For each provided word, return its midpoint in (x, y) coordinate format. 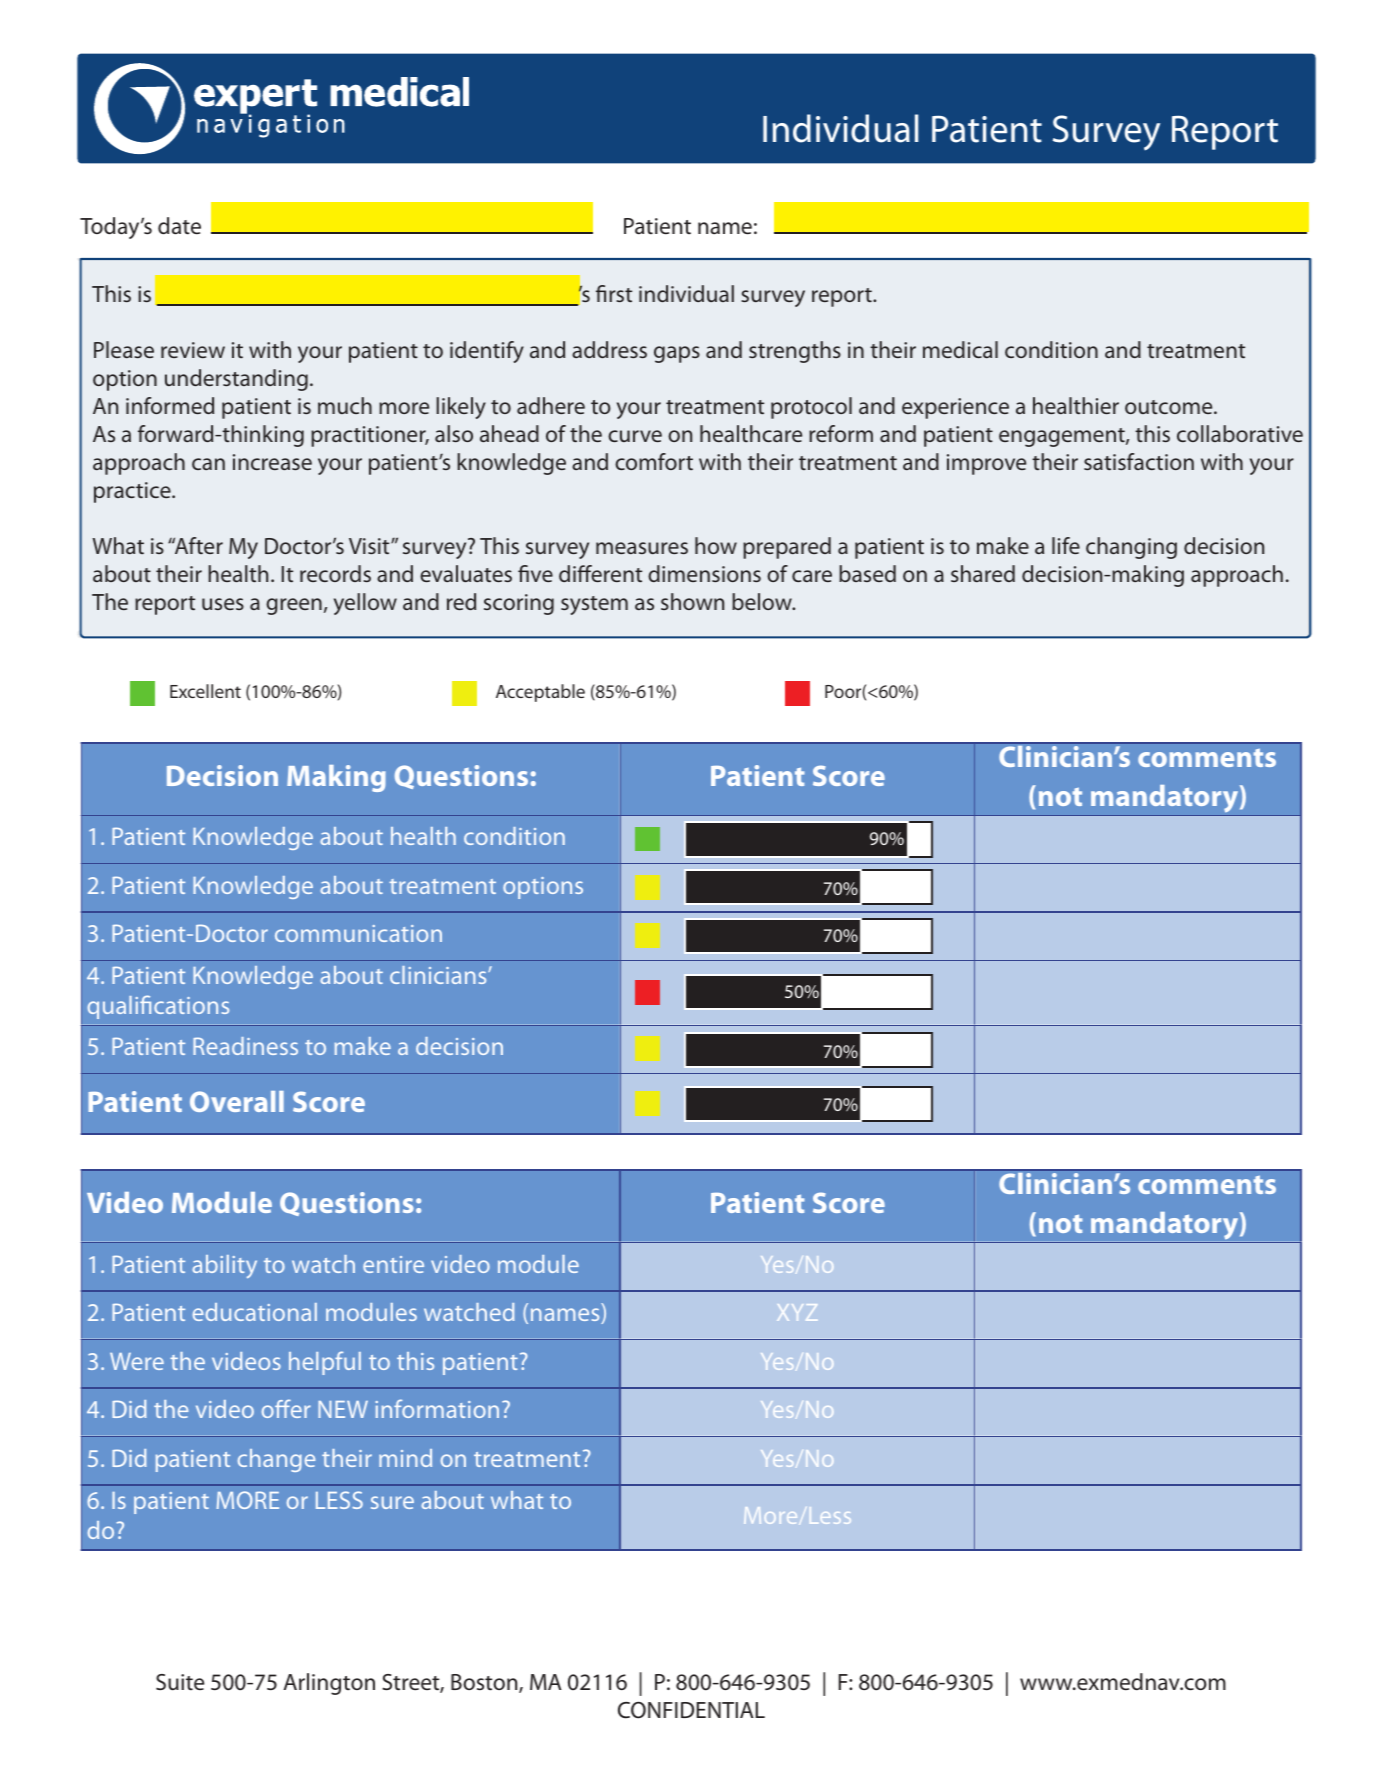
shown (692, 601)
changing (1131, 548)
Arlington (329, 1684)
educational (255, 1312)
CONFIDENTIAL (691, 1710)
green (294, 606)
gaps (677, 354)
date (179, 226)
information (437, 1408)
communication (358, 933)
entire (393, 1264)
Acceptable (540, 693)
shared (983, 573)
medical (960, 349)
